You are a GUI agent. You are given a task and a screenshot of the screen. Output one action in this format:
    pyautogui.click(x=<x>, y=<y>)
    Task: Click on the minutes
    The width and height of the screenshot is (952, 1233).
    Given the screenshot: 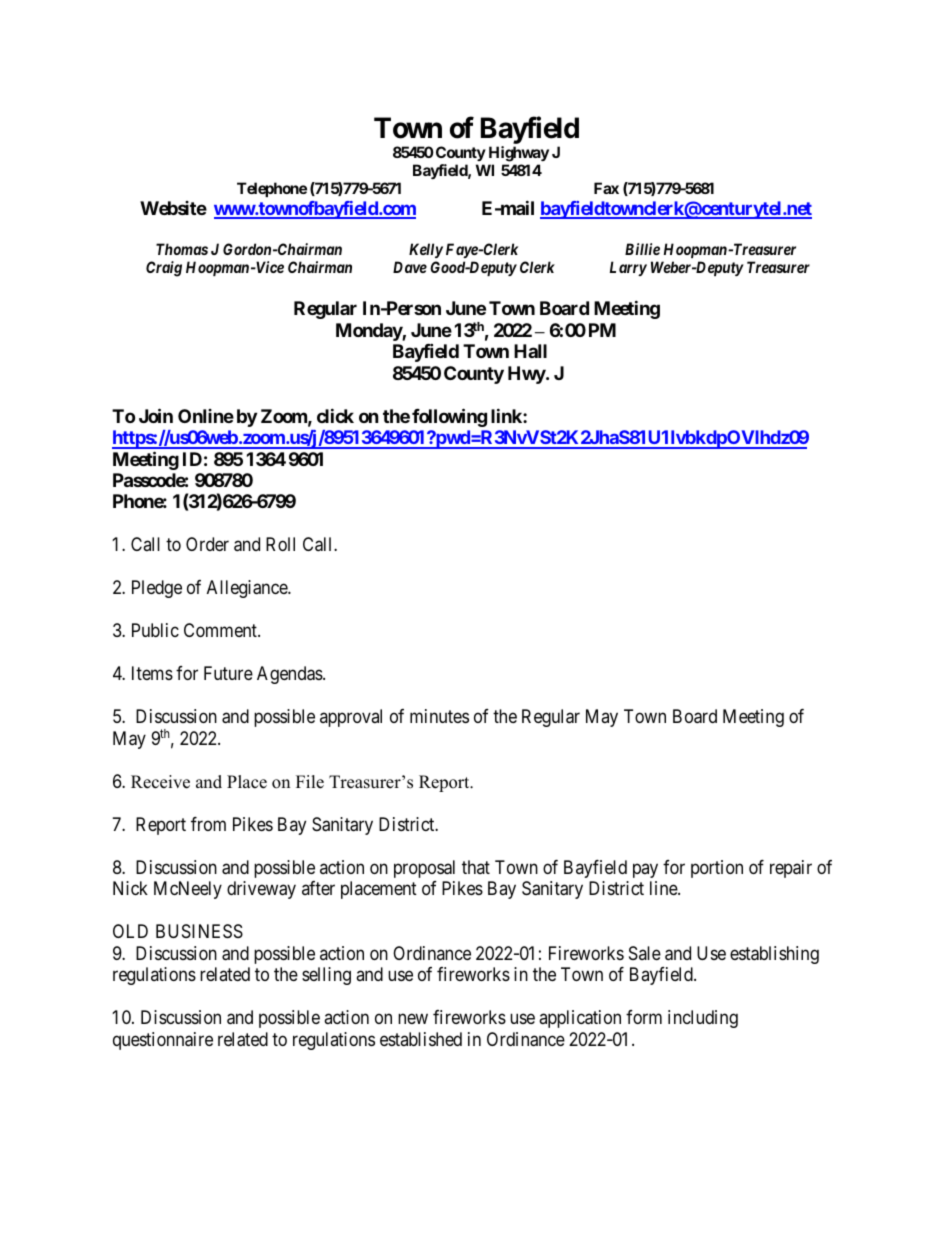 What is the action you would take?
    pyautogui.click(x=439, y=716)
